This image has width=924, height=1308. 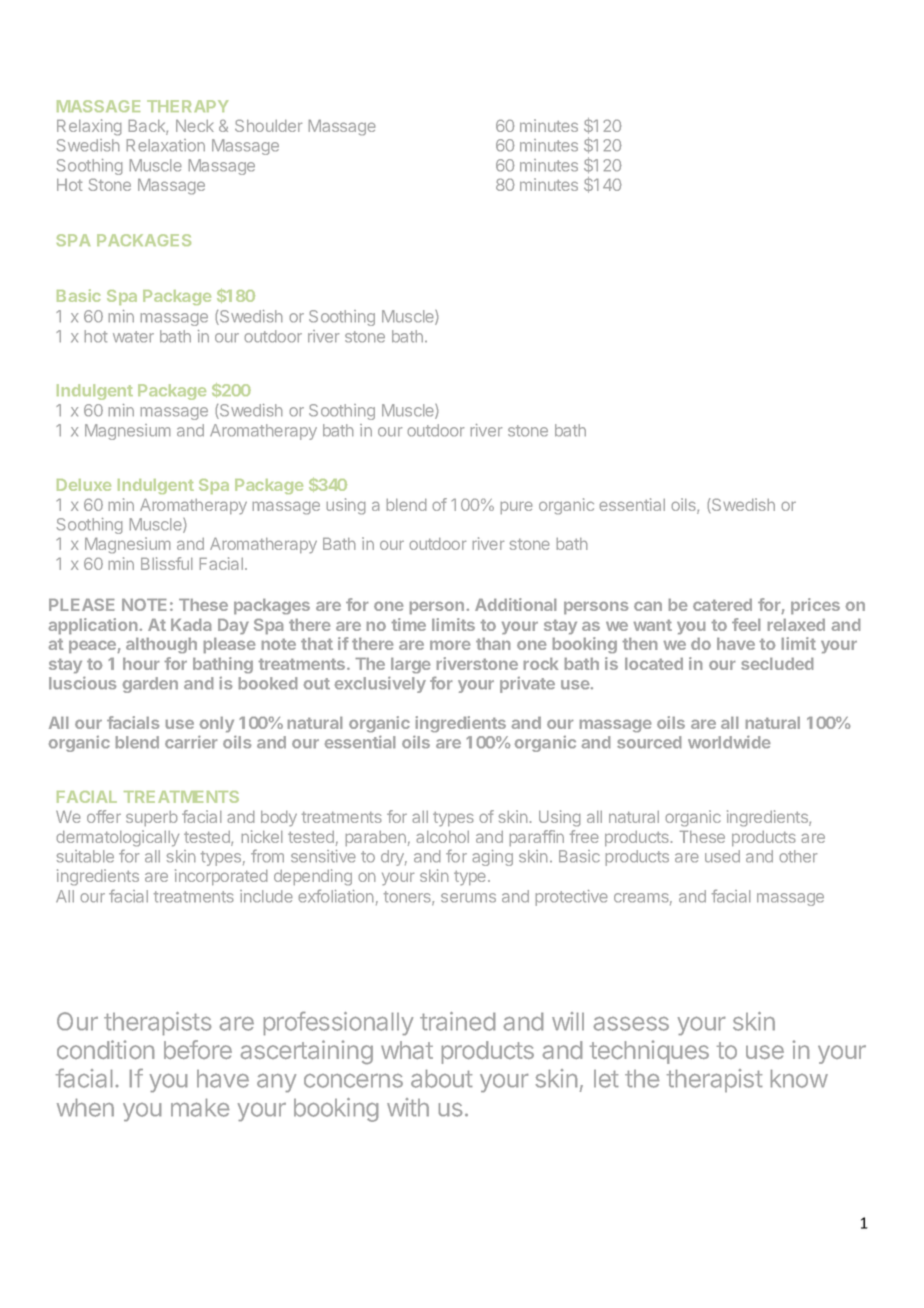 I want to click on used, so click(x=722, y=856).
